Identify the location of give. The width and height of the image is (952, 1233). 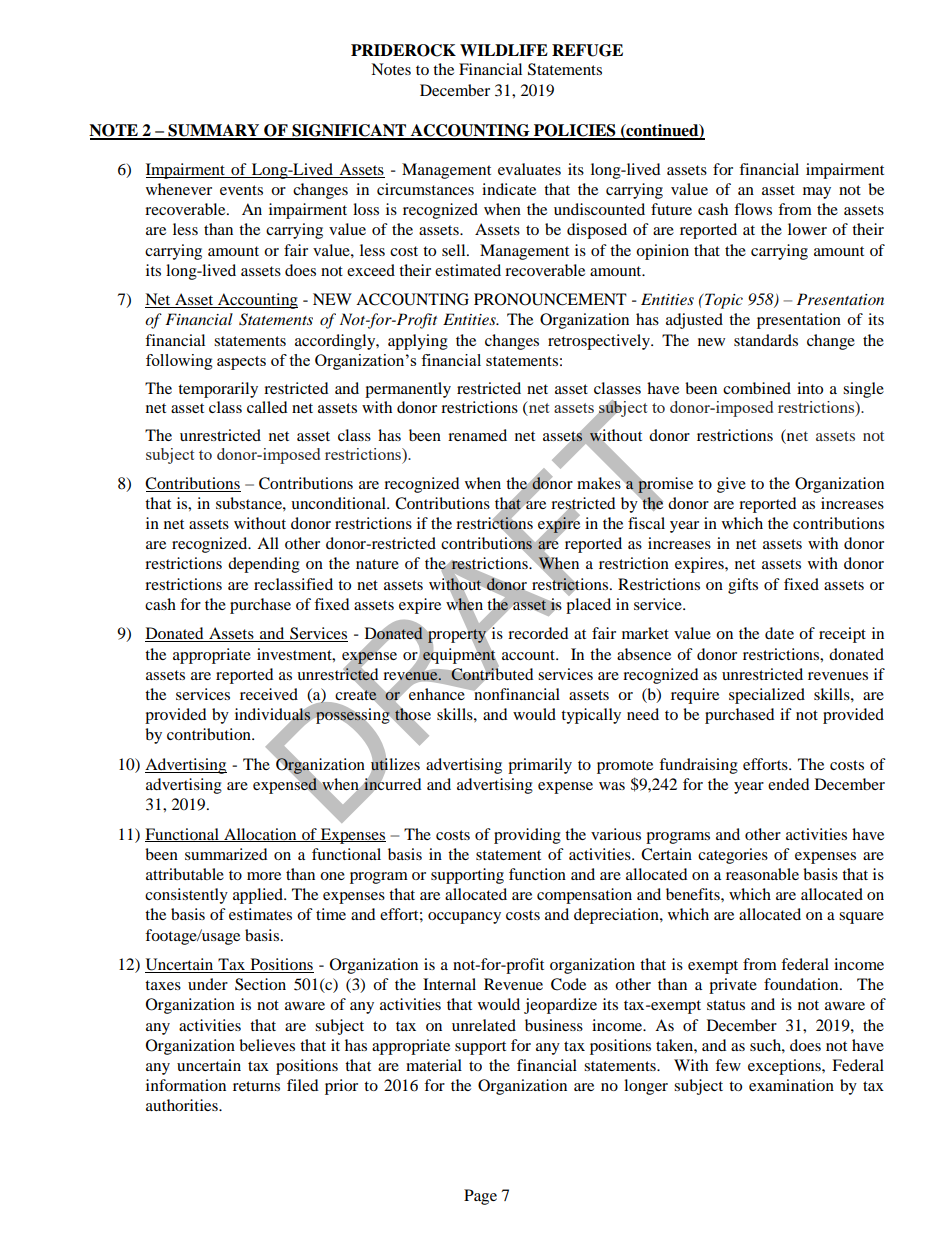
(731, 485).
